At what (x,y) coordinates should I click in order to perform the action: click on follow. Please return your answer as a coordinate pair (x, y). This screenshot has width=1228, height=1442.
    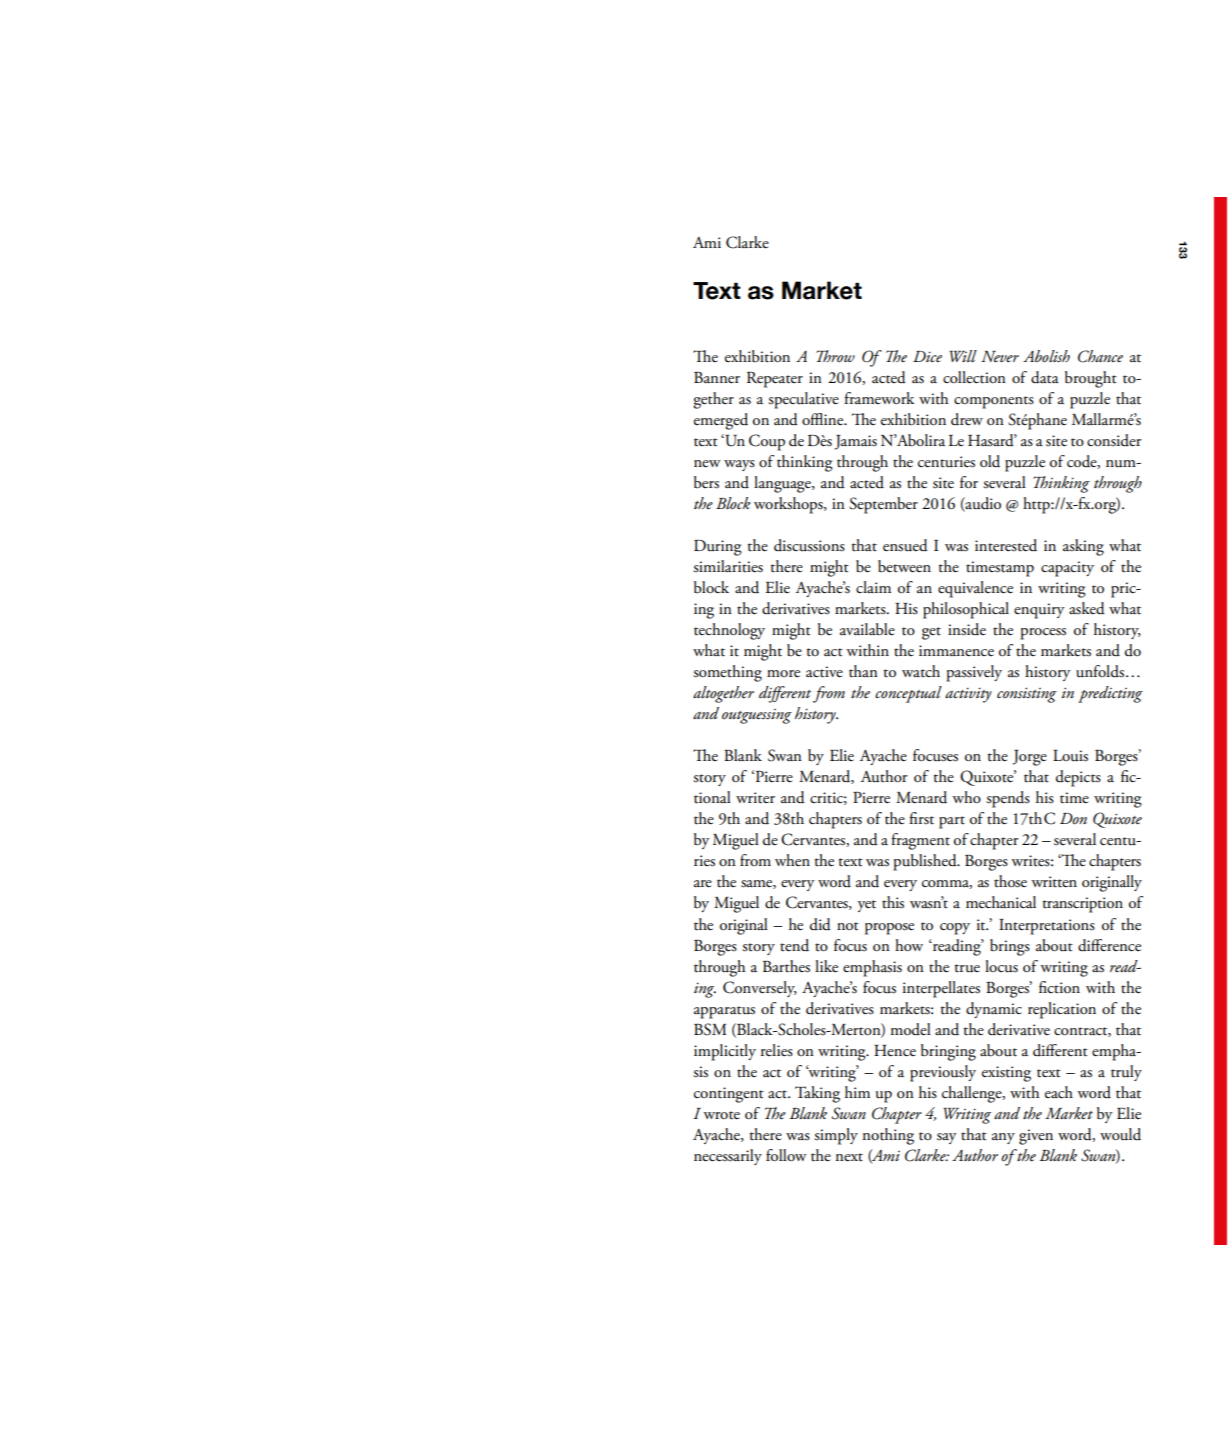
    Looking at the image, I should click on (786, 1155).
